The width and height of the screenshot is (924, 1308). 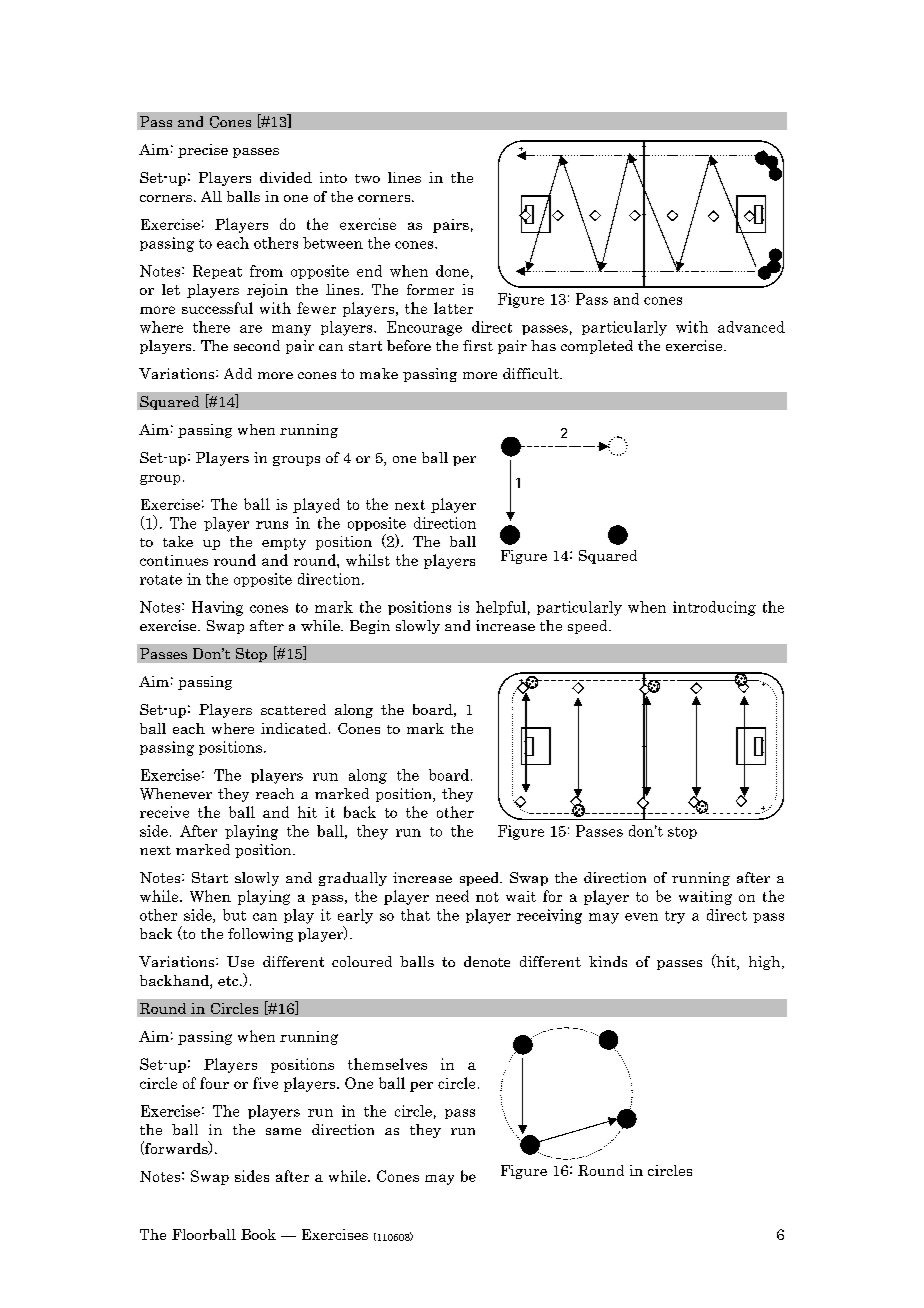 What do you see at coordinates (203, 151) in the screenshot?
I see `precise` at bounding box center [203, 151].
